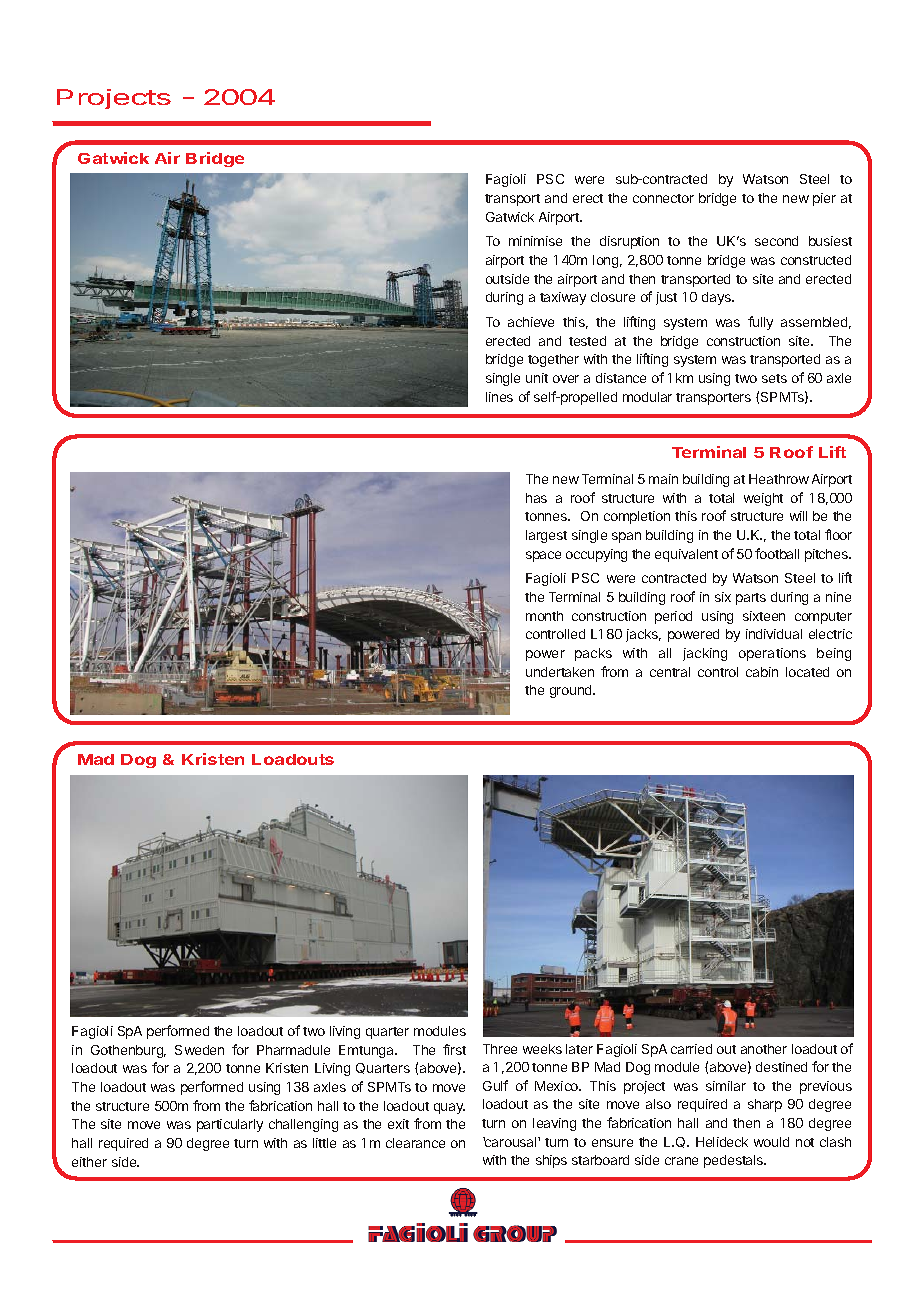  I want to click on particularly, so click(230, 1125).
